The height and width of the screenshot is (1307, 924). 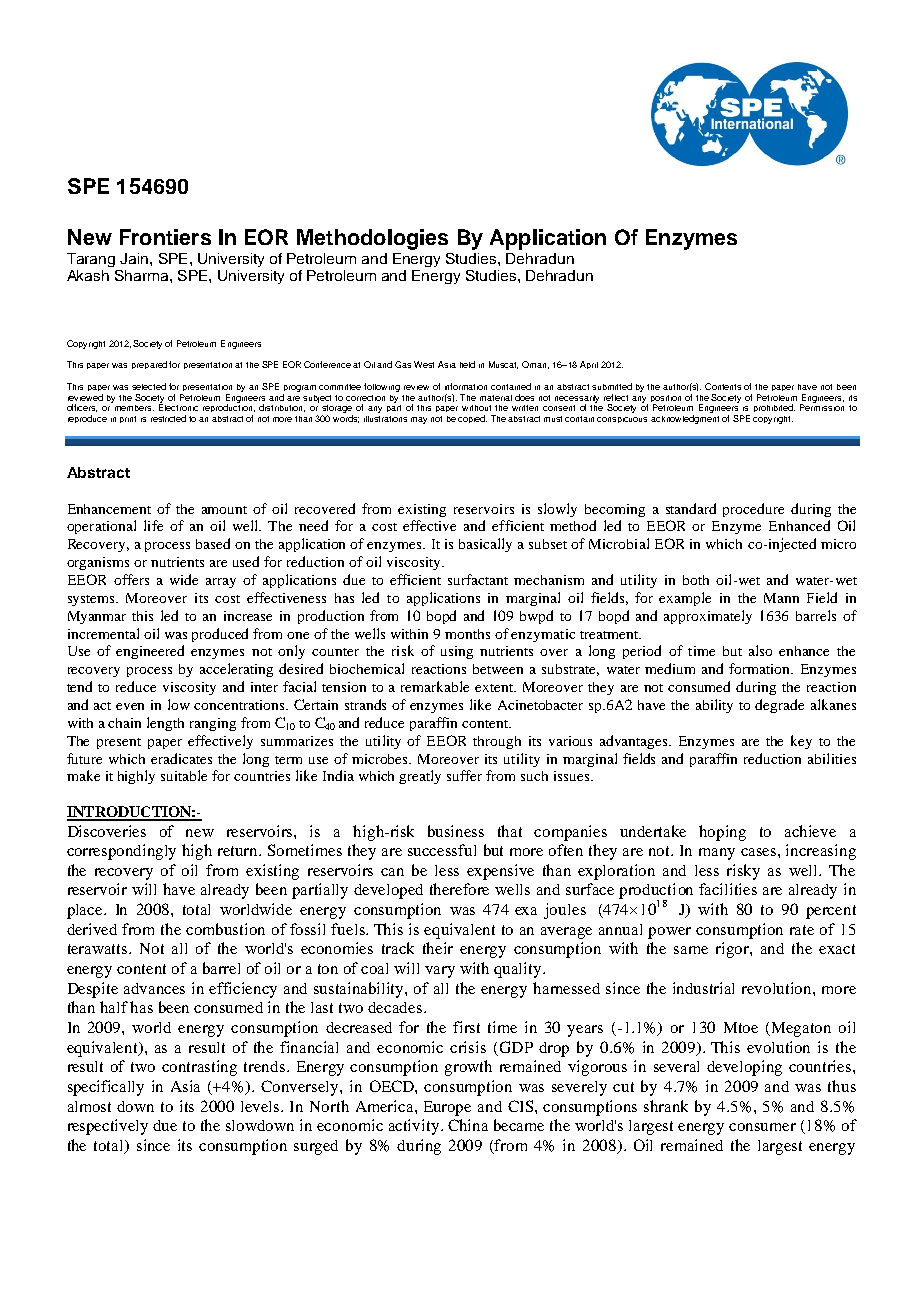 I want to click on April, so click(x=589, y=365).
